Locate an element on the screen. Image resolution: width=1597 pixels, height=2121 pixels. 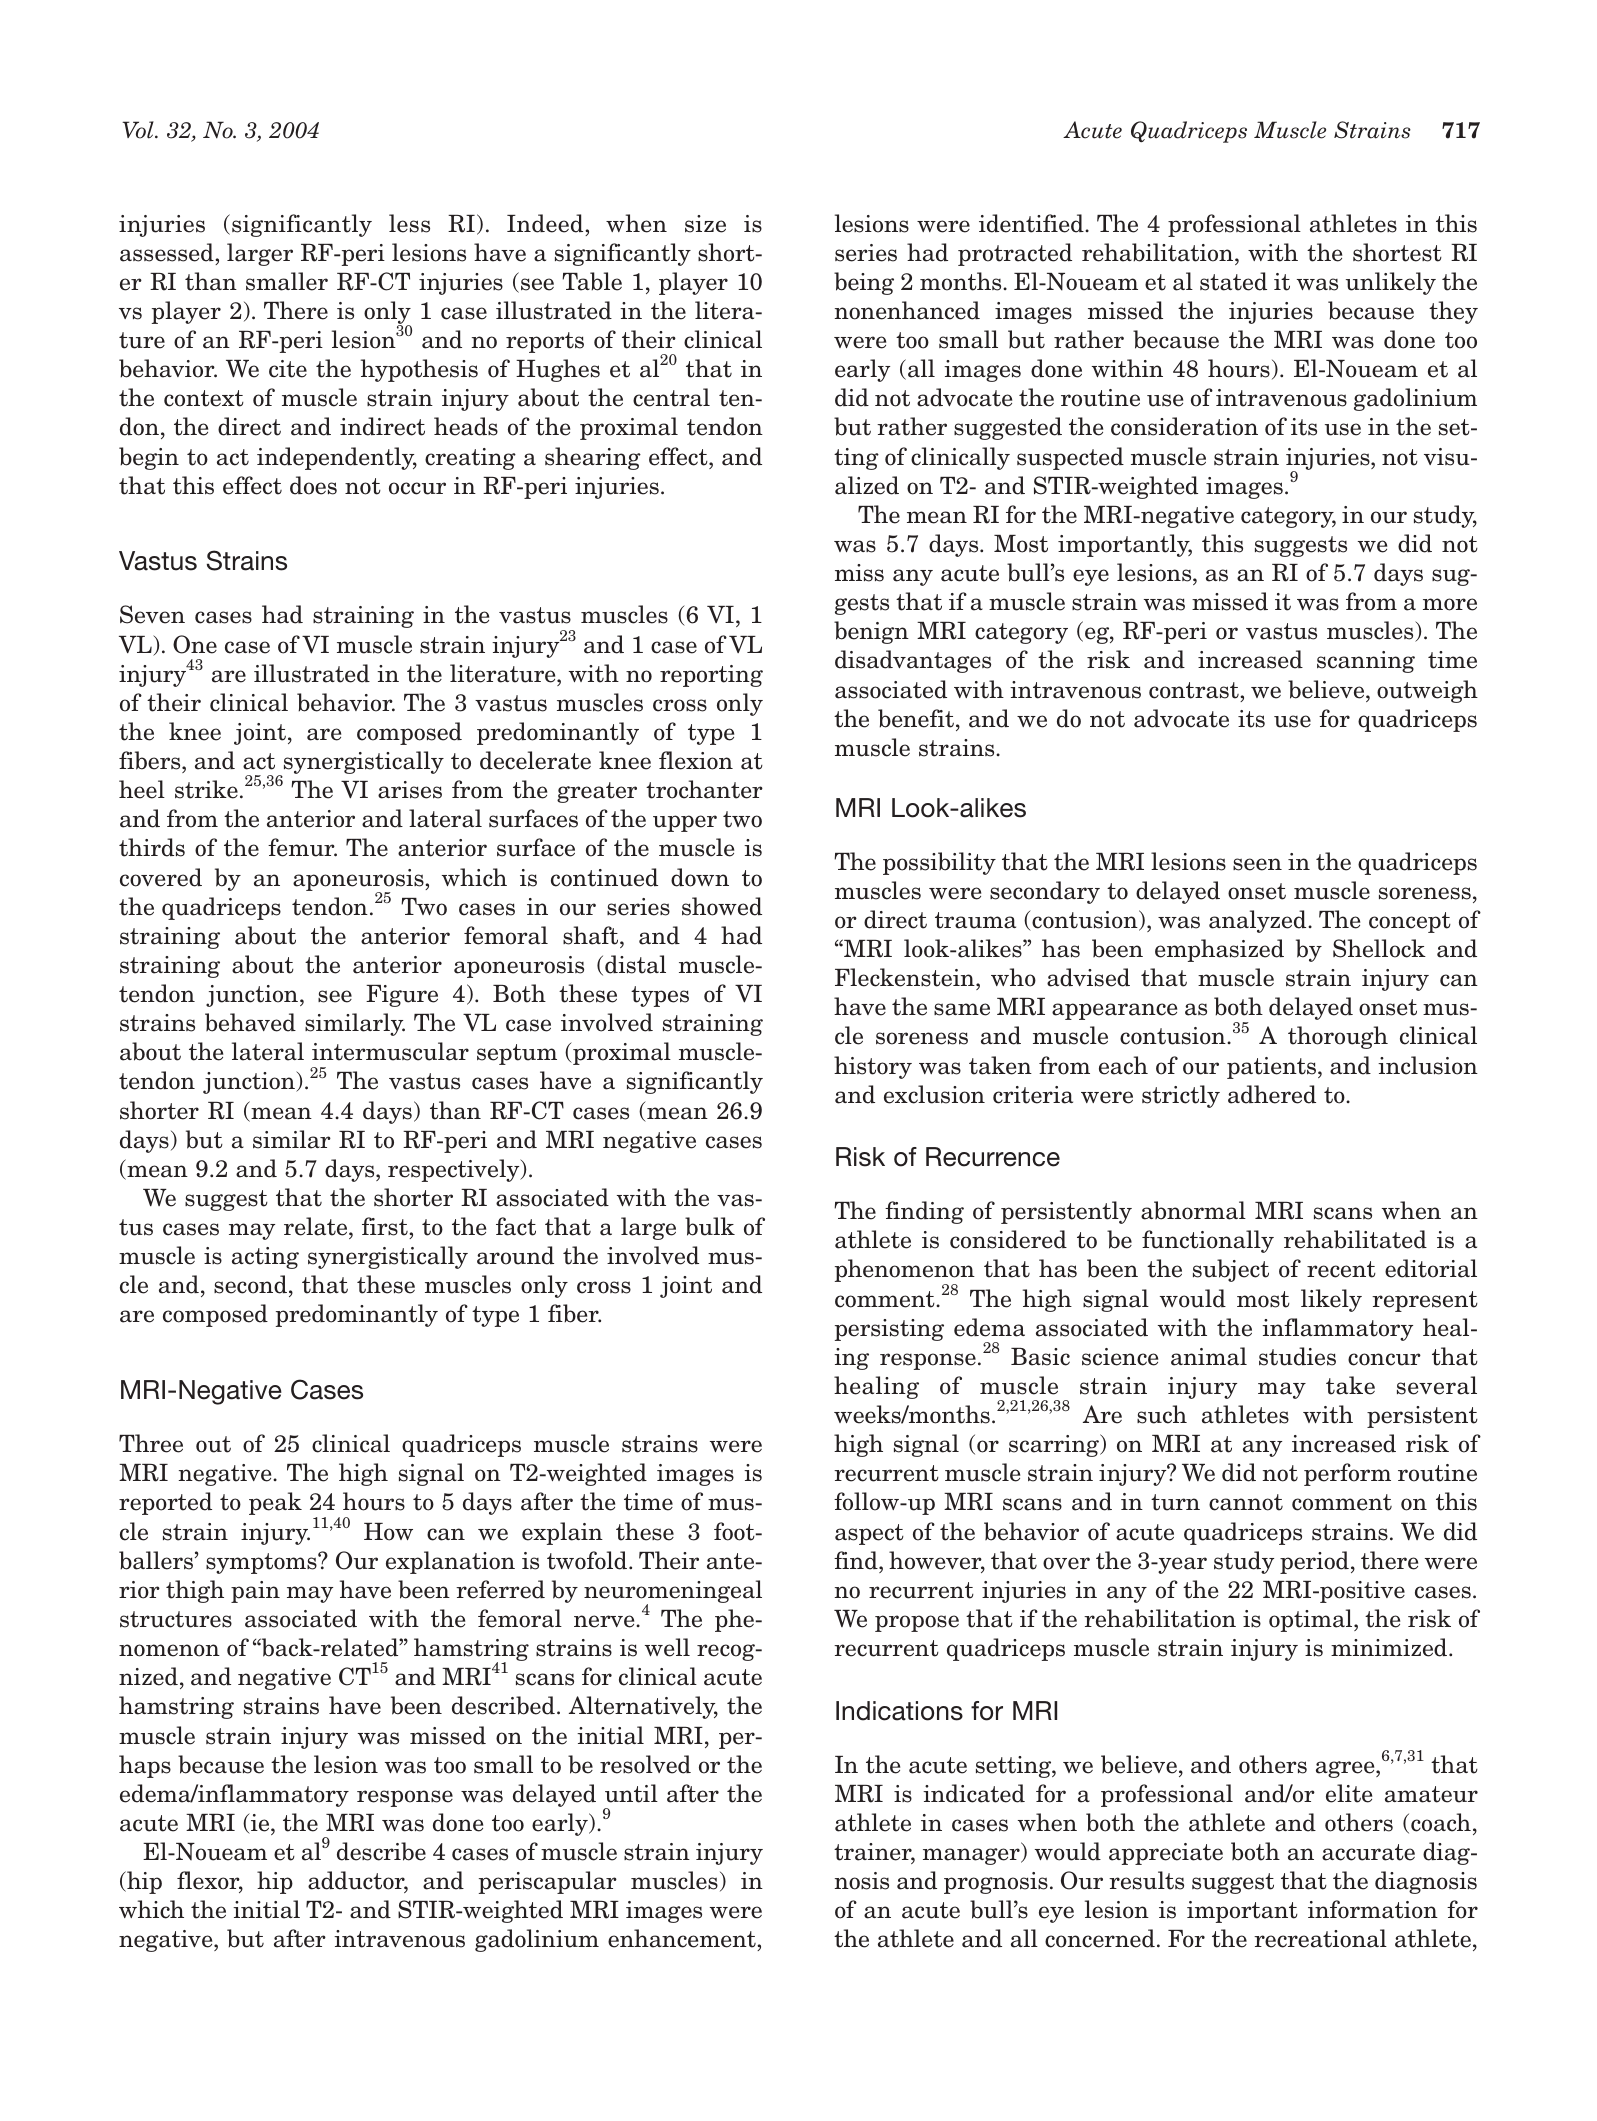
until is located at coordinates (631, 1793).
